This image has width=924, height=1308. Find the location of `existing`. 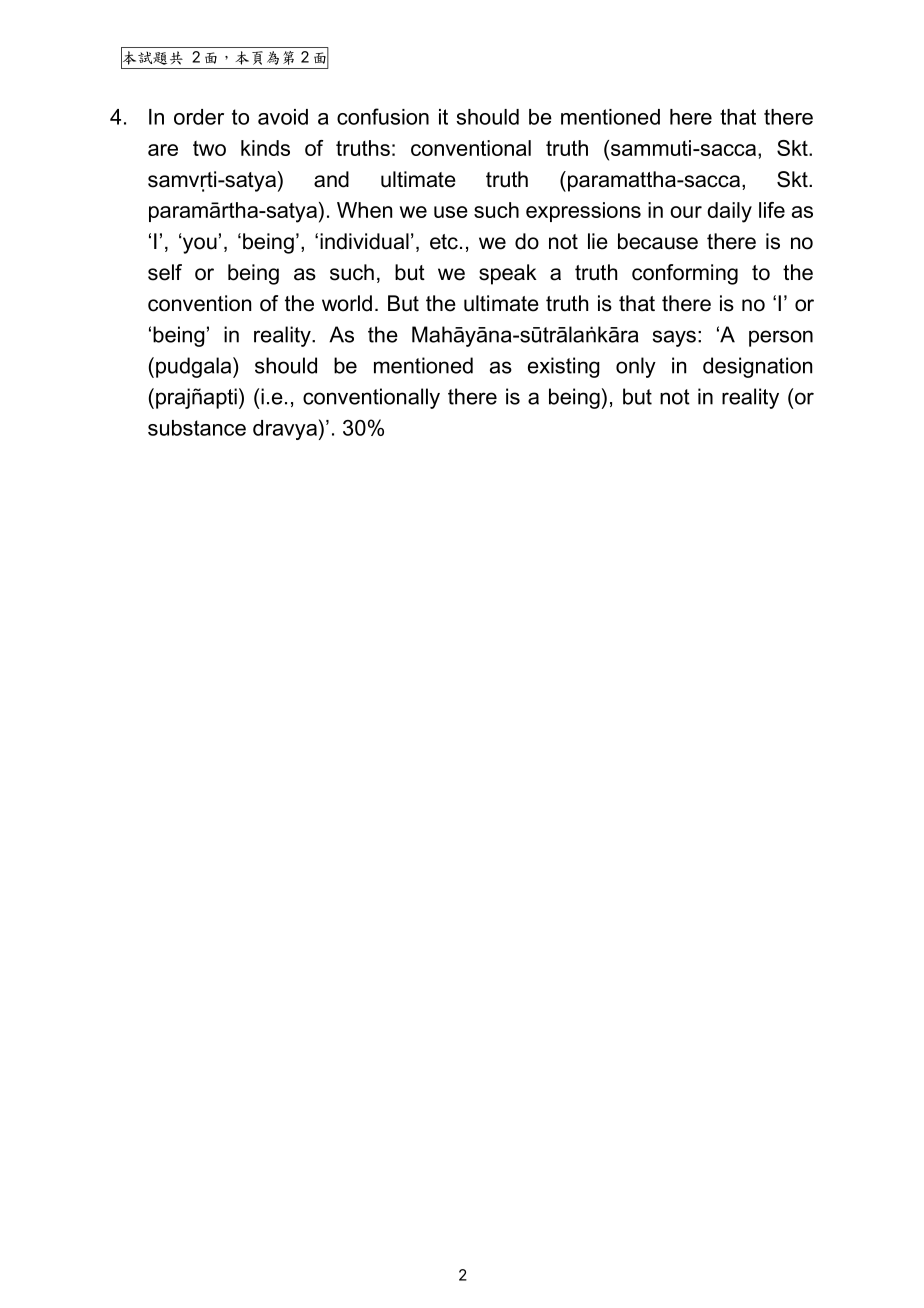

existing is located at coordinates (564, 367).
